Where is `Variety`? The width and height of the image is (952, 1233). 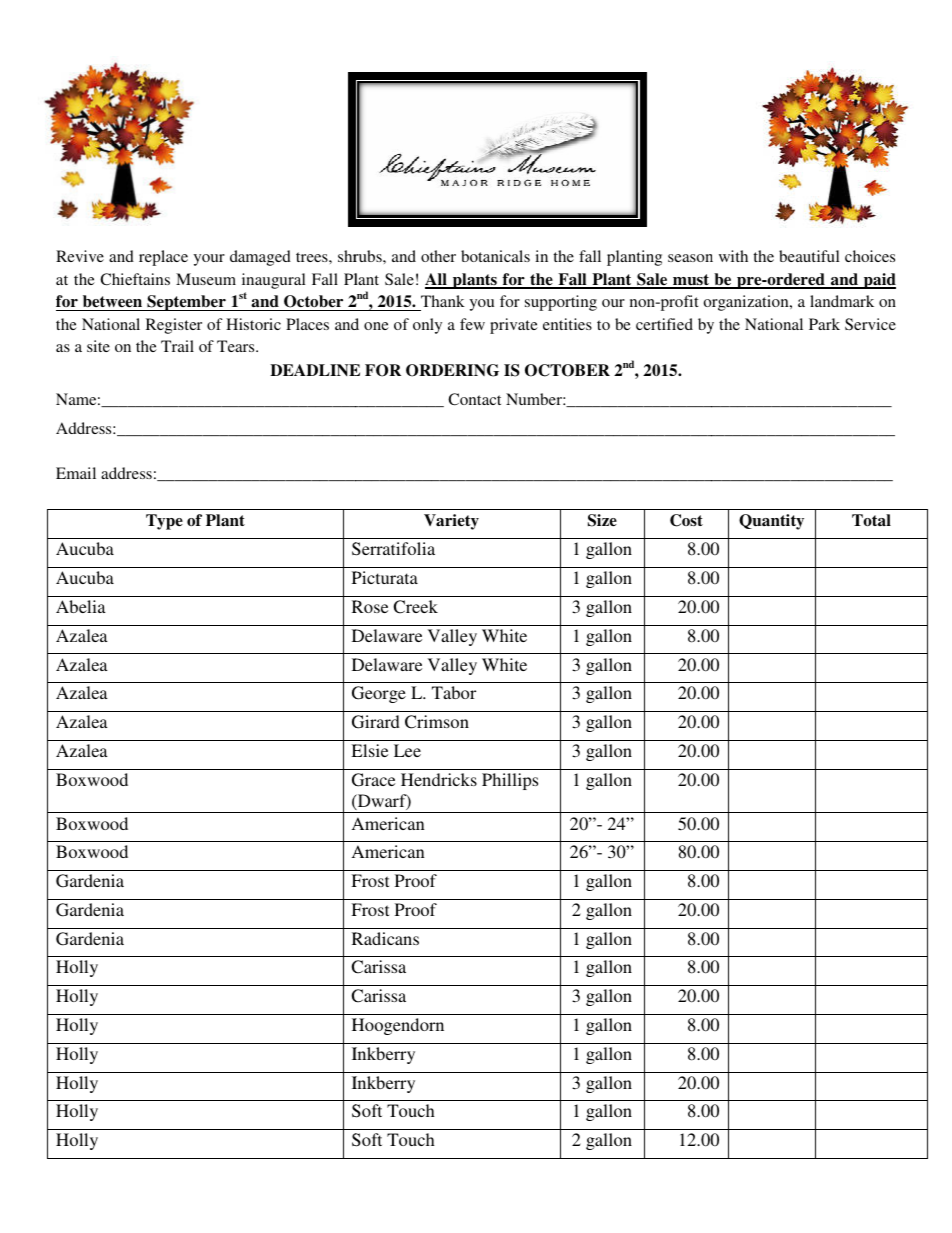
Variety is located at coordinates (451, 522).
